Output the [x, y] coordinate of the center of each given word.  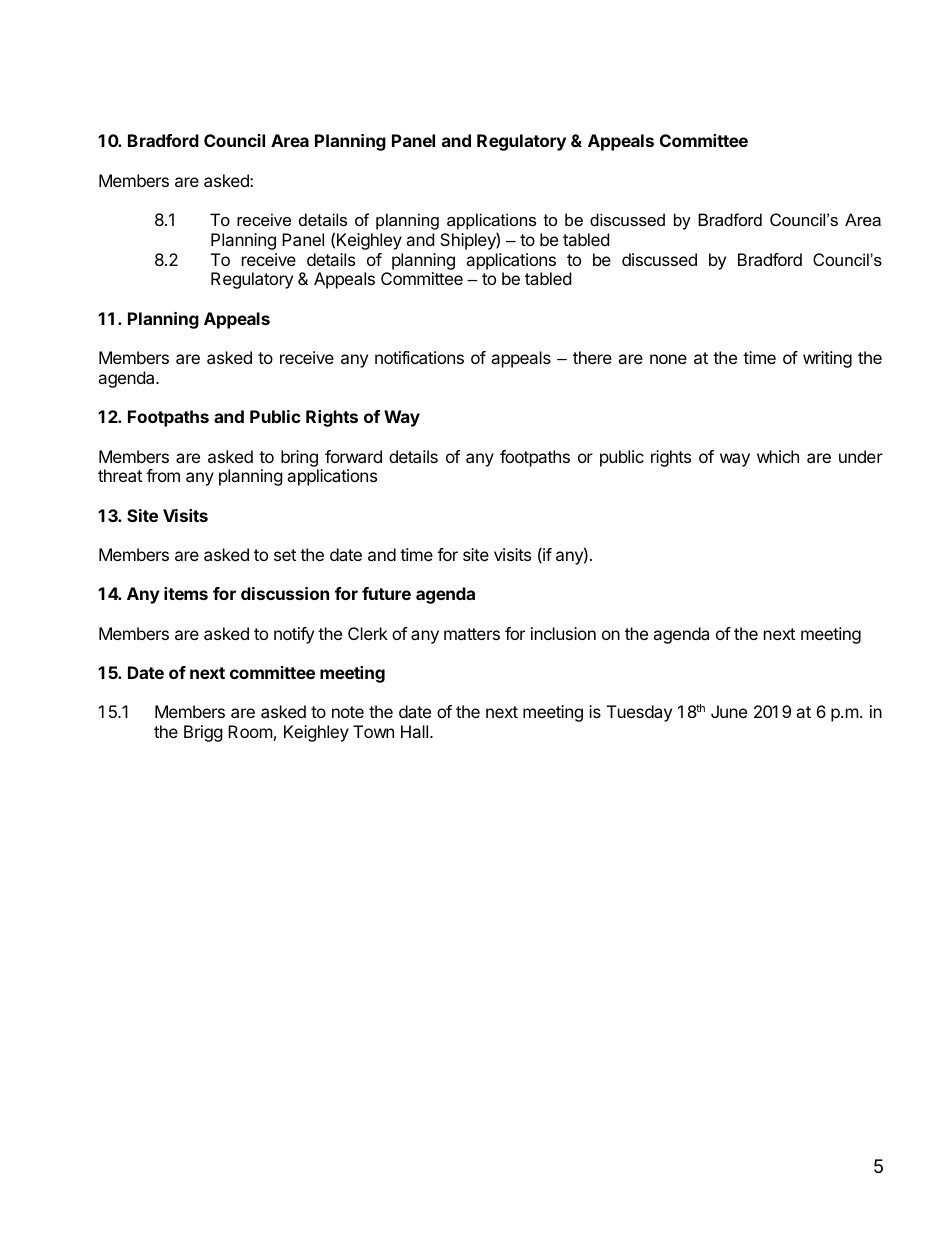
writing [827, 359]
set [285, 555]
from [163, 475]
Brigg [203, 733]
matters [472, 634]
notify [294, 635]
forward [353, 456]
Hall [414, 731]
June [729, 711]
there [592, 357]
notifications [419, 357]
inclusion [563, 633]
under [861, 456]
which [778, 456]
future [386, 593]
